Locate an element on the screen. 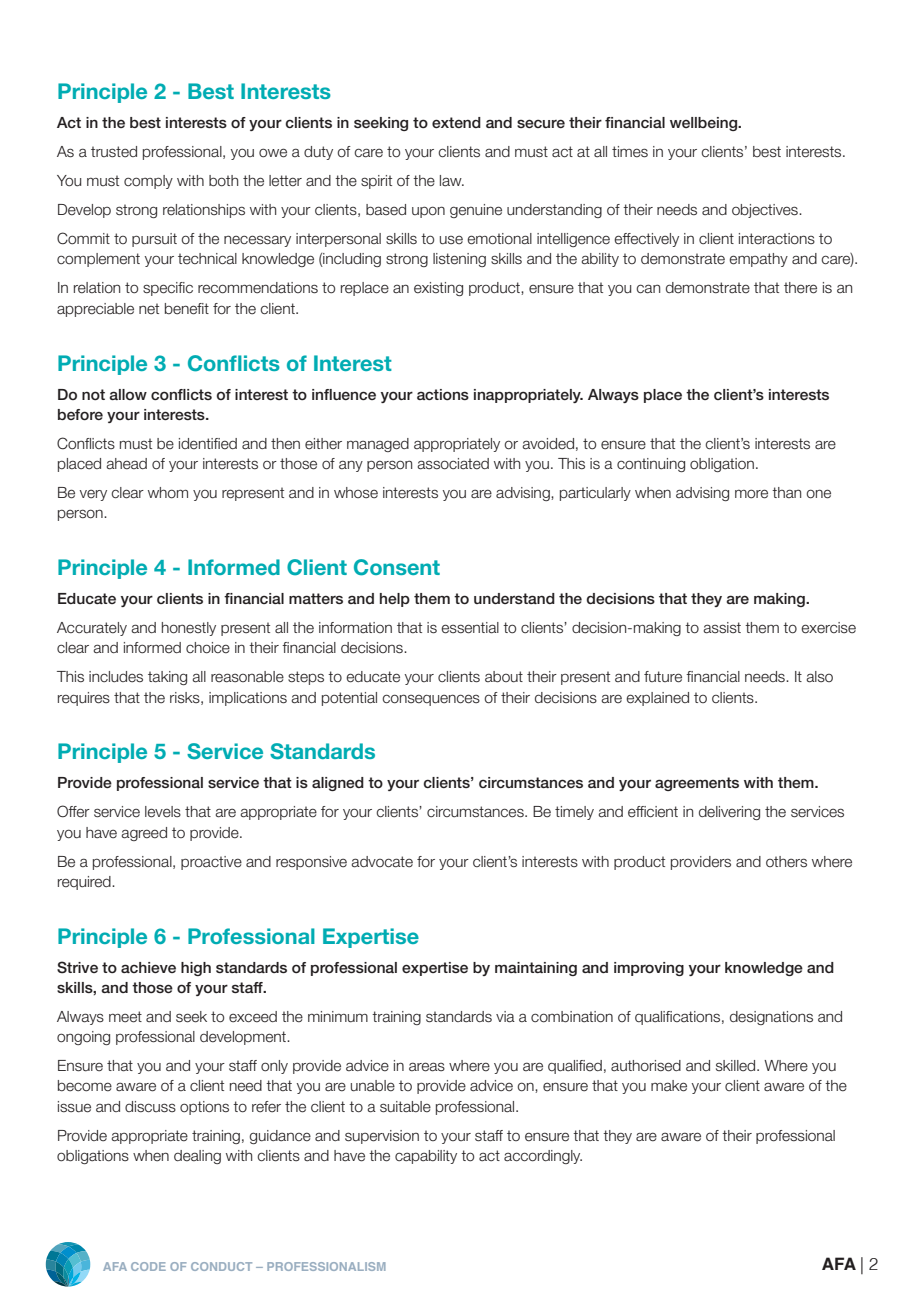  consequences is located at coordinates (431, 700).
